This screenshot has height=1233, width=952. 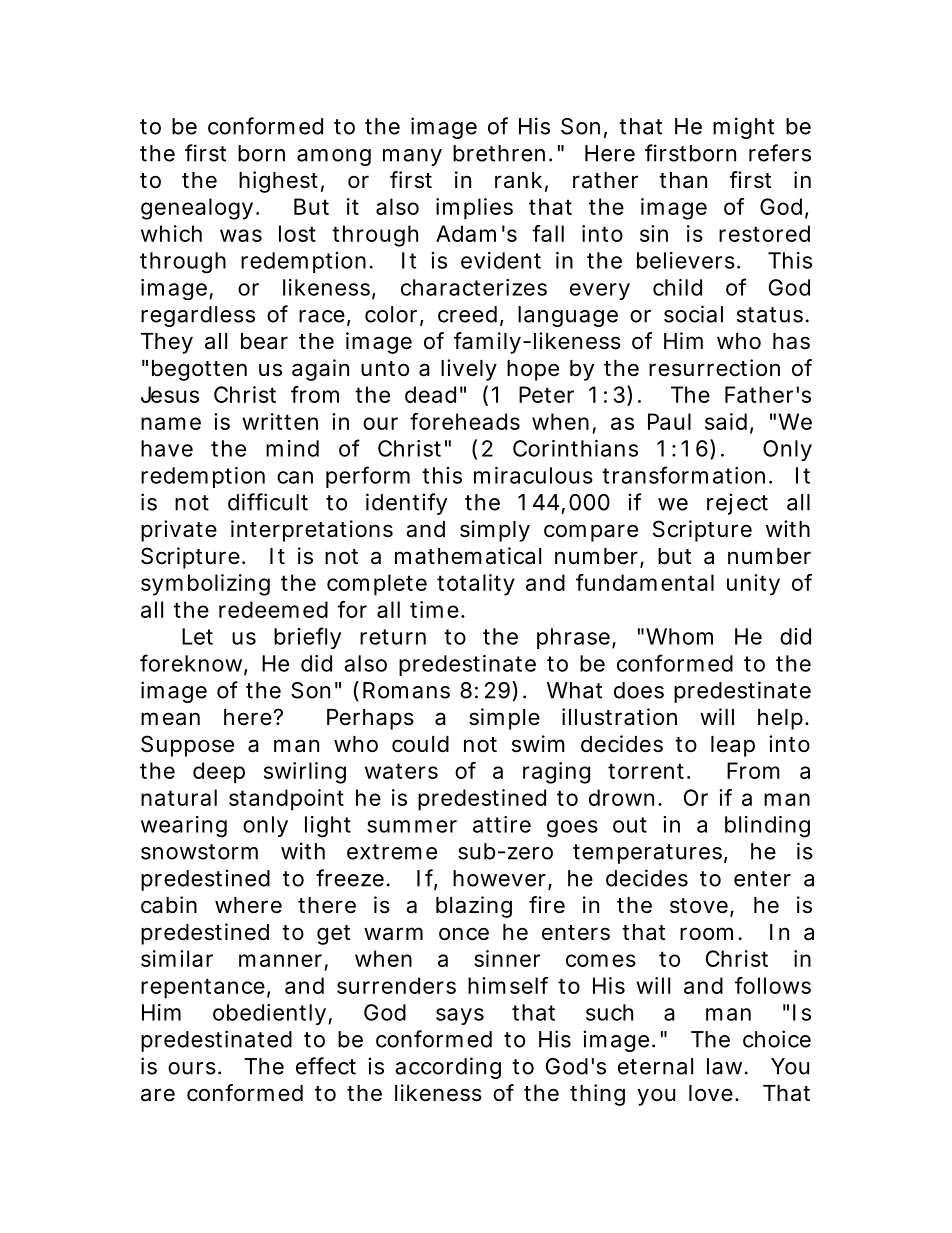 I want to click on ours, so click(x=193, y=1068).
